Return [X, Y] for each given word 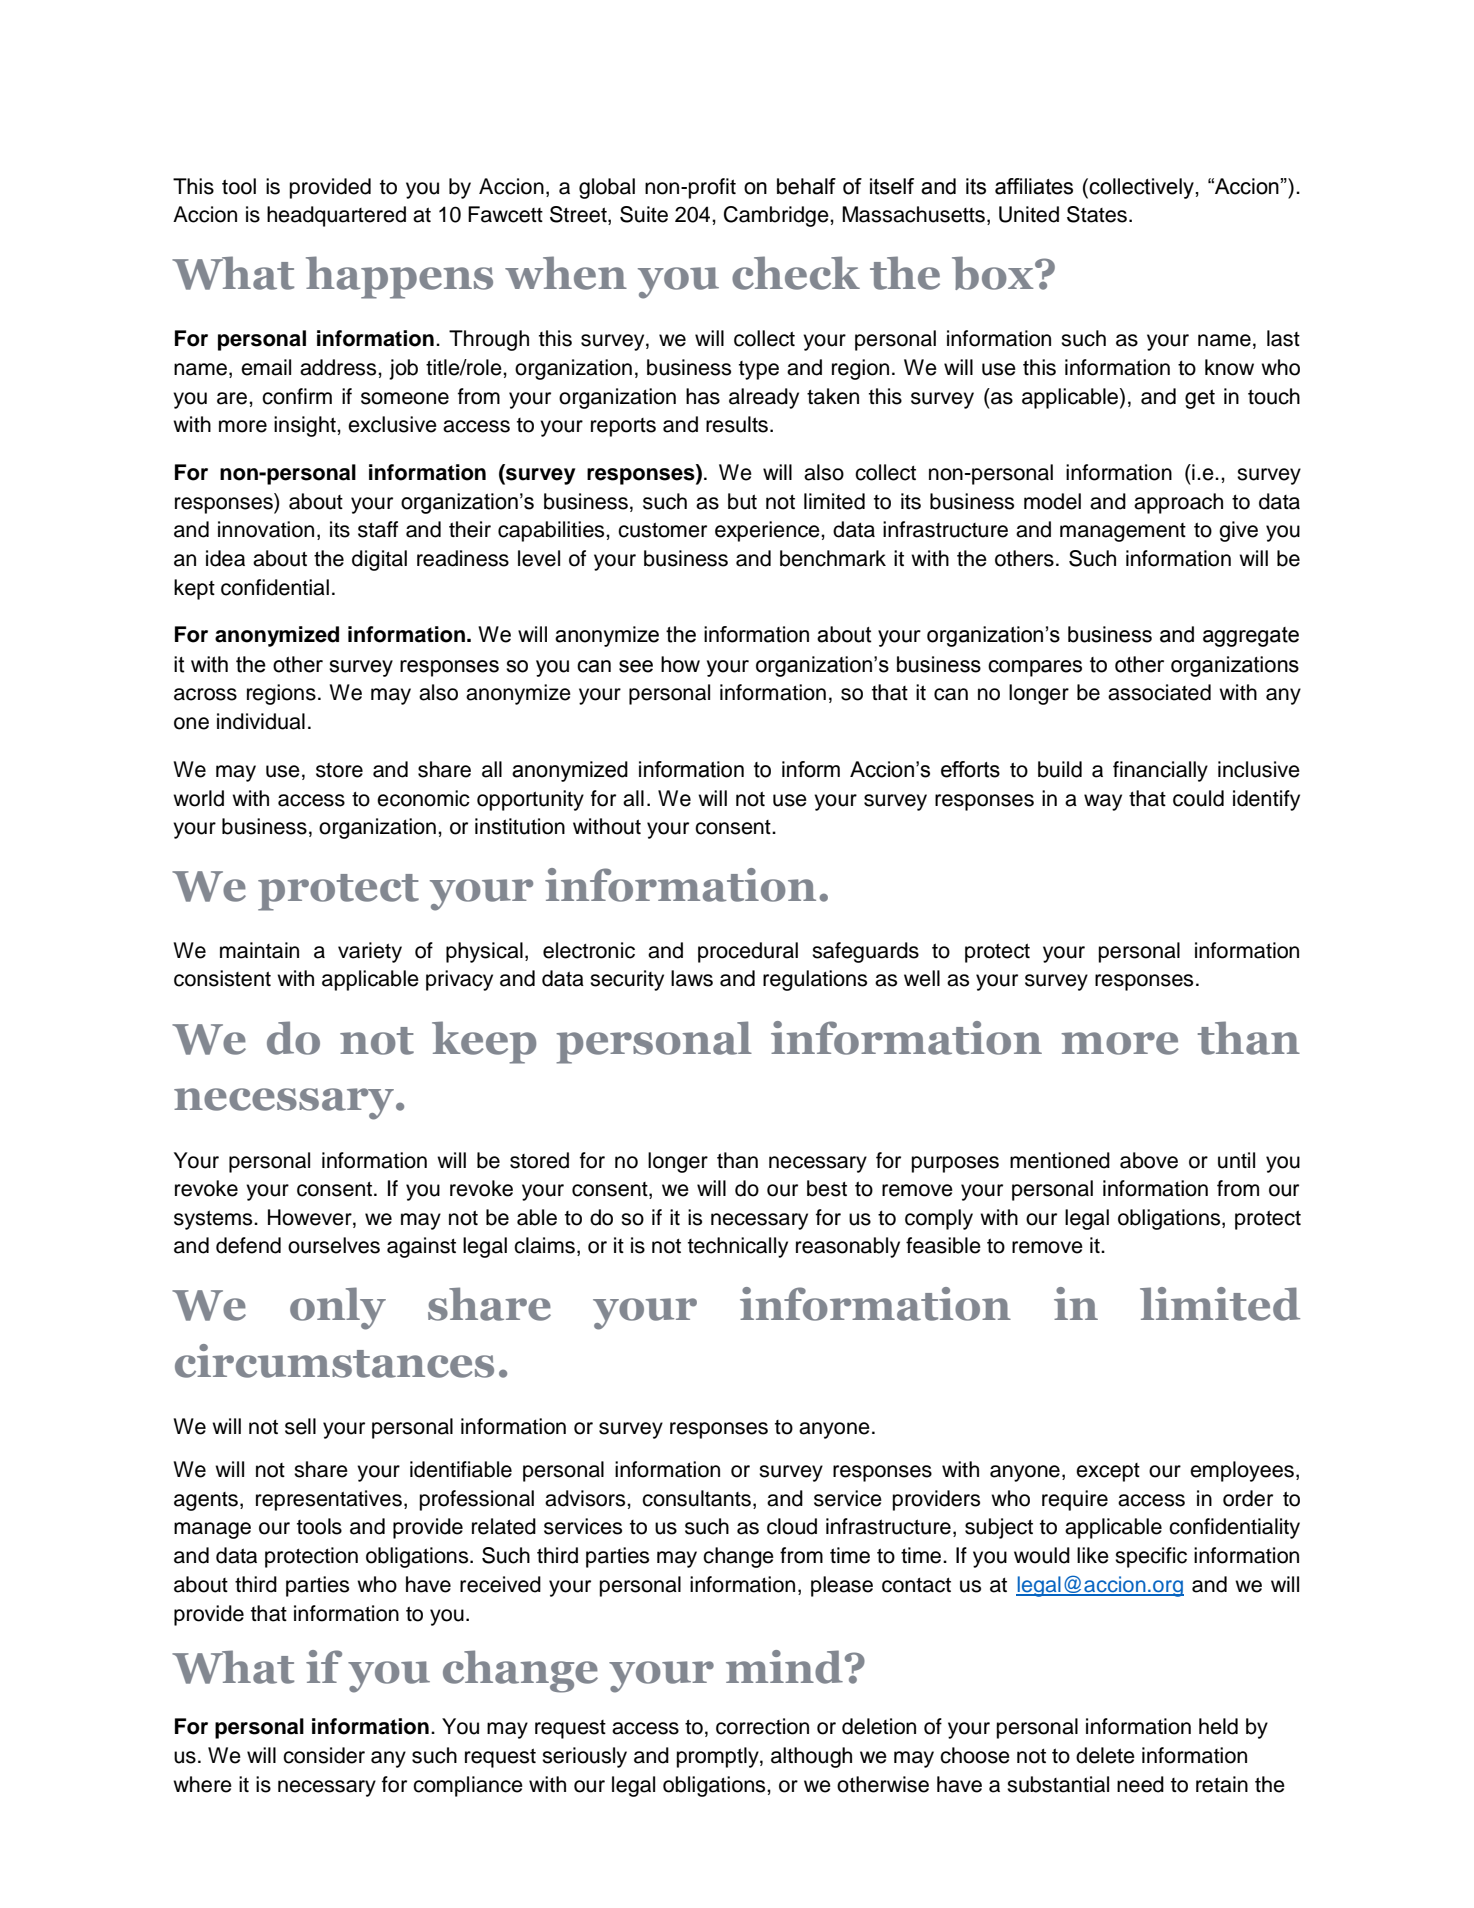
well [922, 978]
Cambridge [777, 216]
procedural [748, 952]
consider [324, 1755]
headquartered [336, 216]
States [1097, 214]
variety [370, 952]
